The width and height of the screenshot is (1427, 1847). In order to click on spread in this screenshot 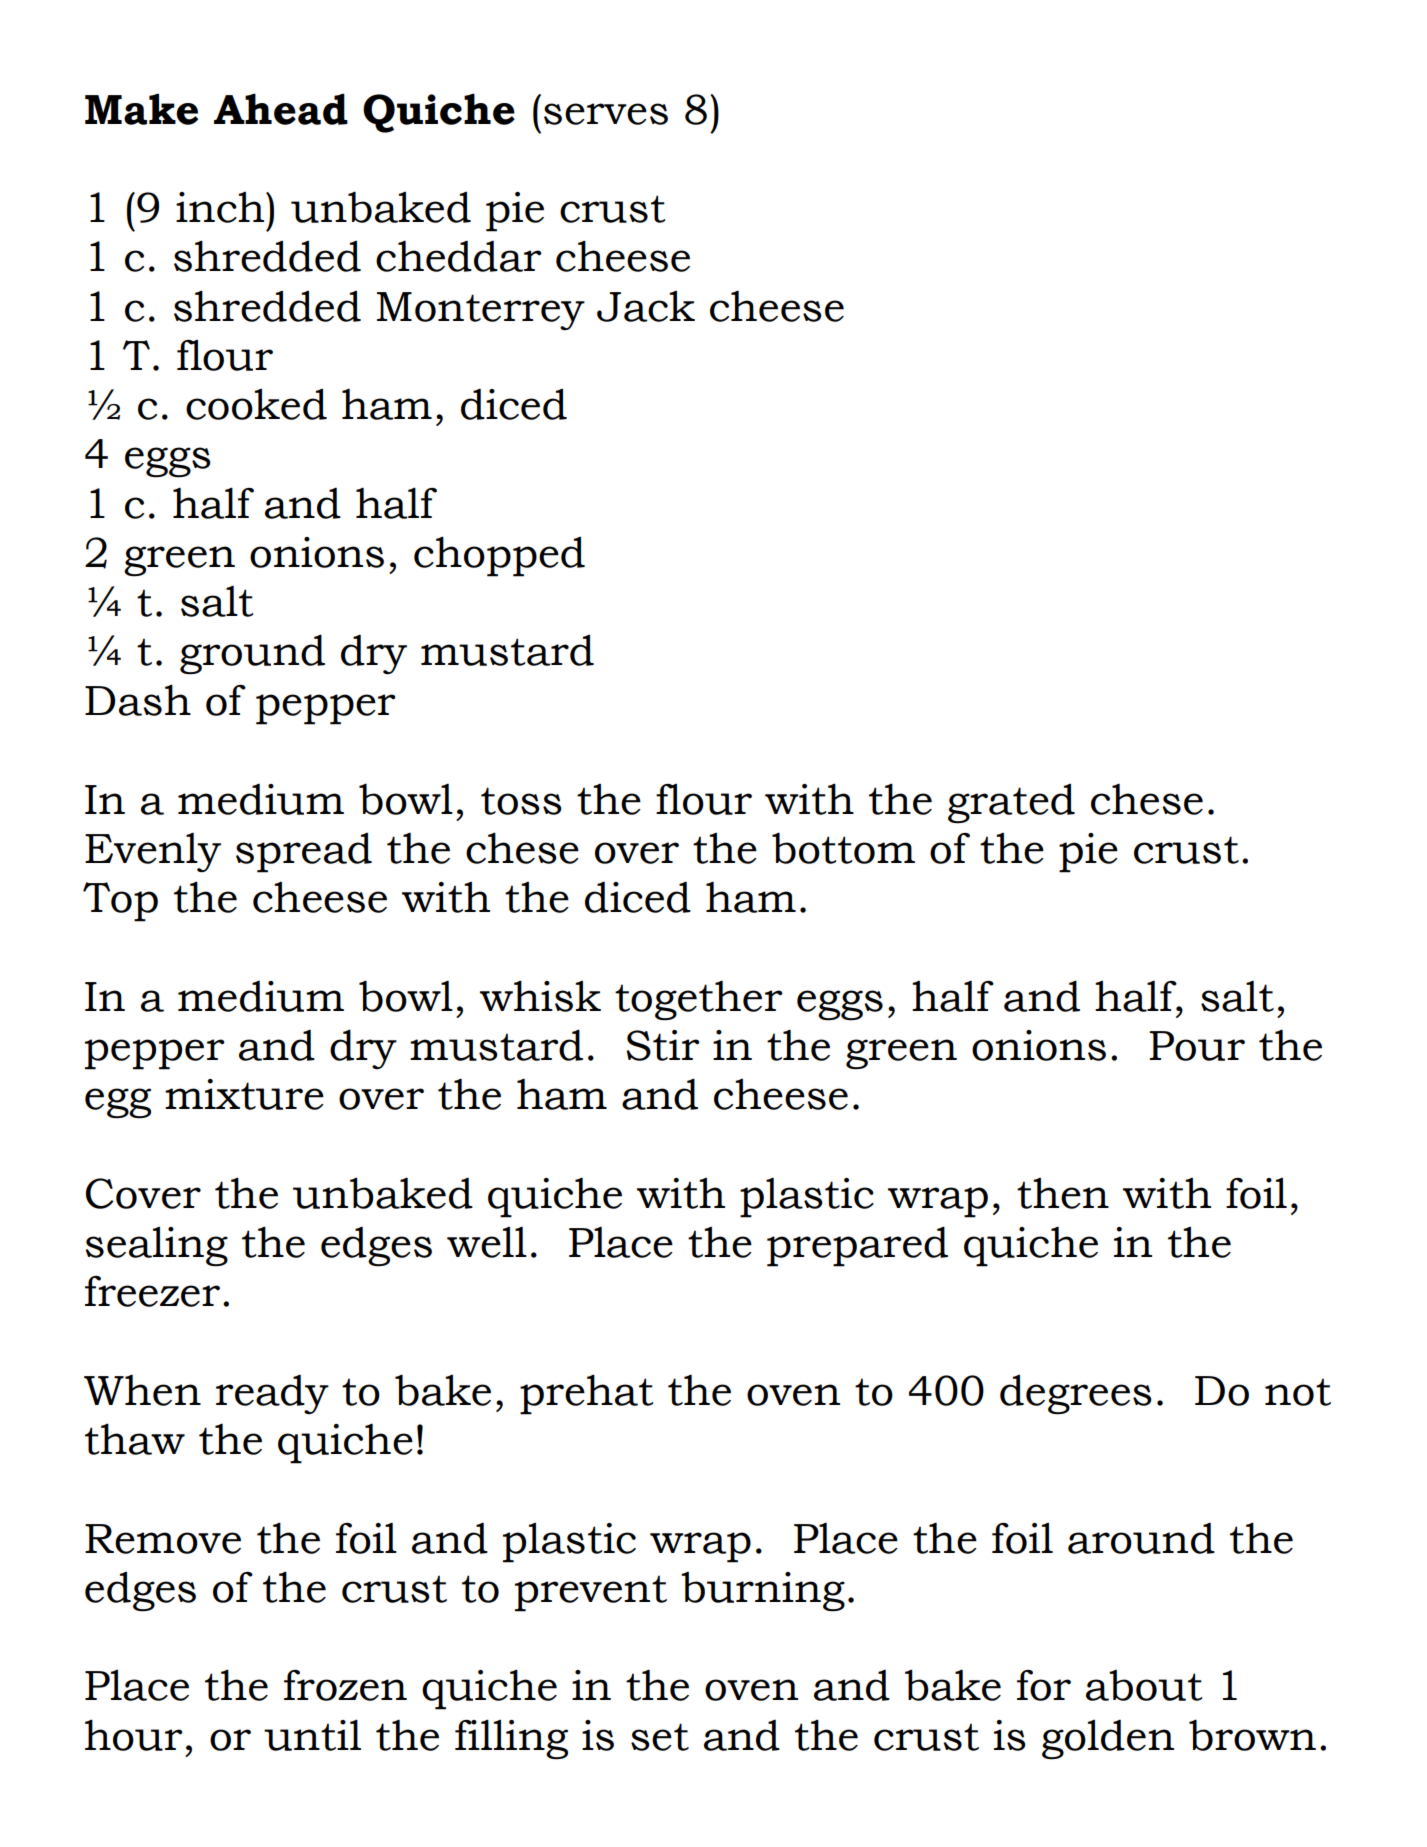, I will do `click(304, 853)`.
